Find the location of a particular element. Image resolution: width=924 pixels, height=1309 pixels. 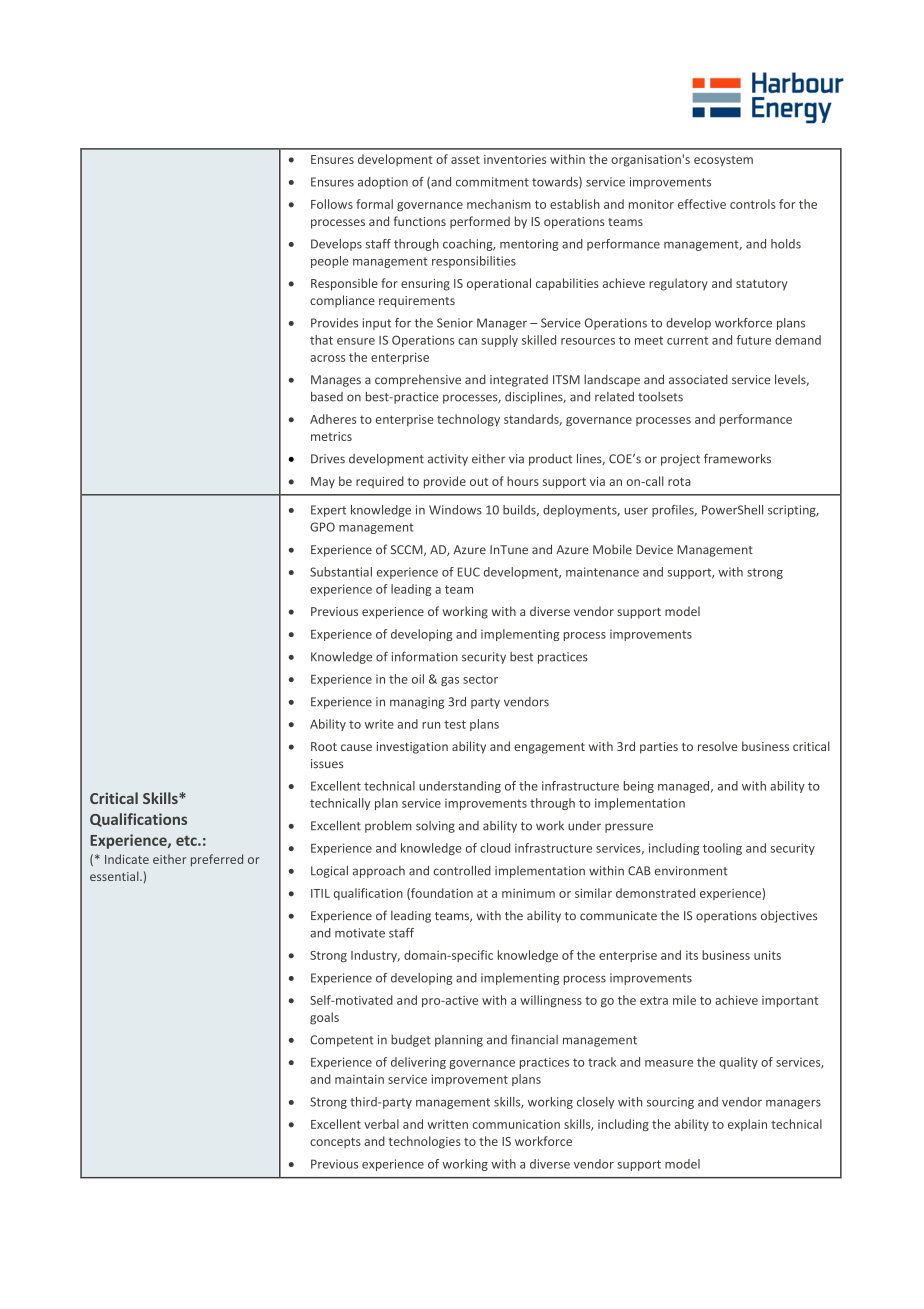

commitment is located at coordinates (492, 182).
